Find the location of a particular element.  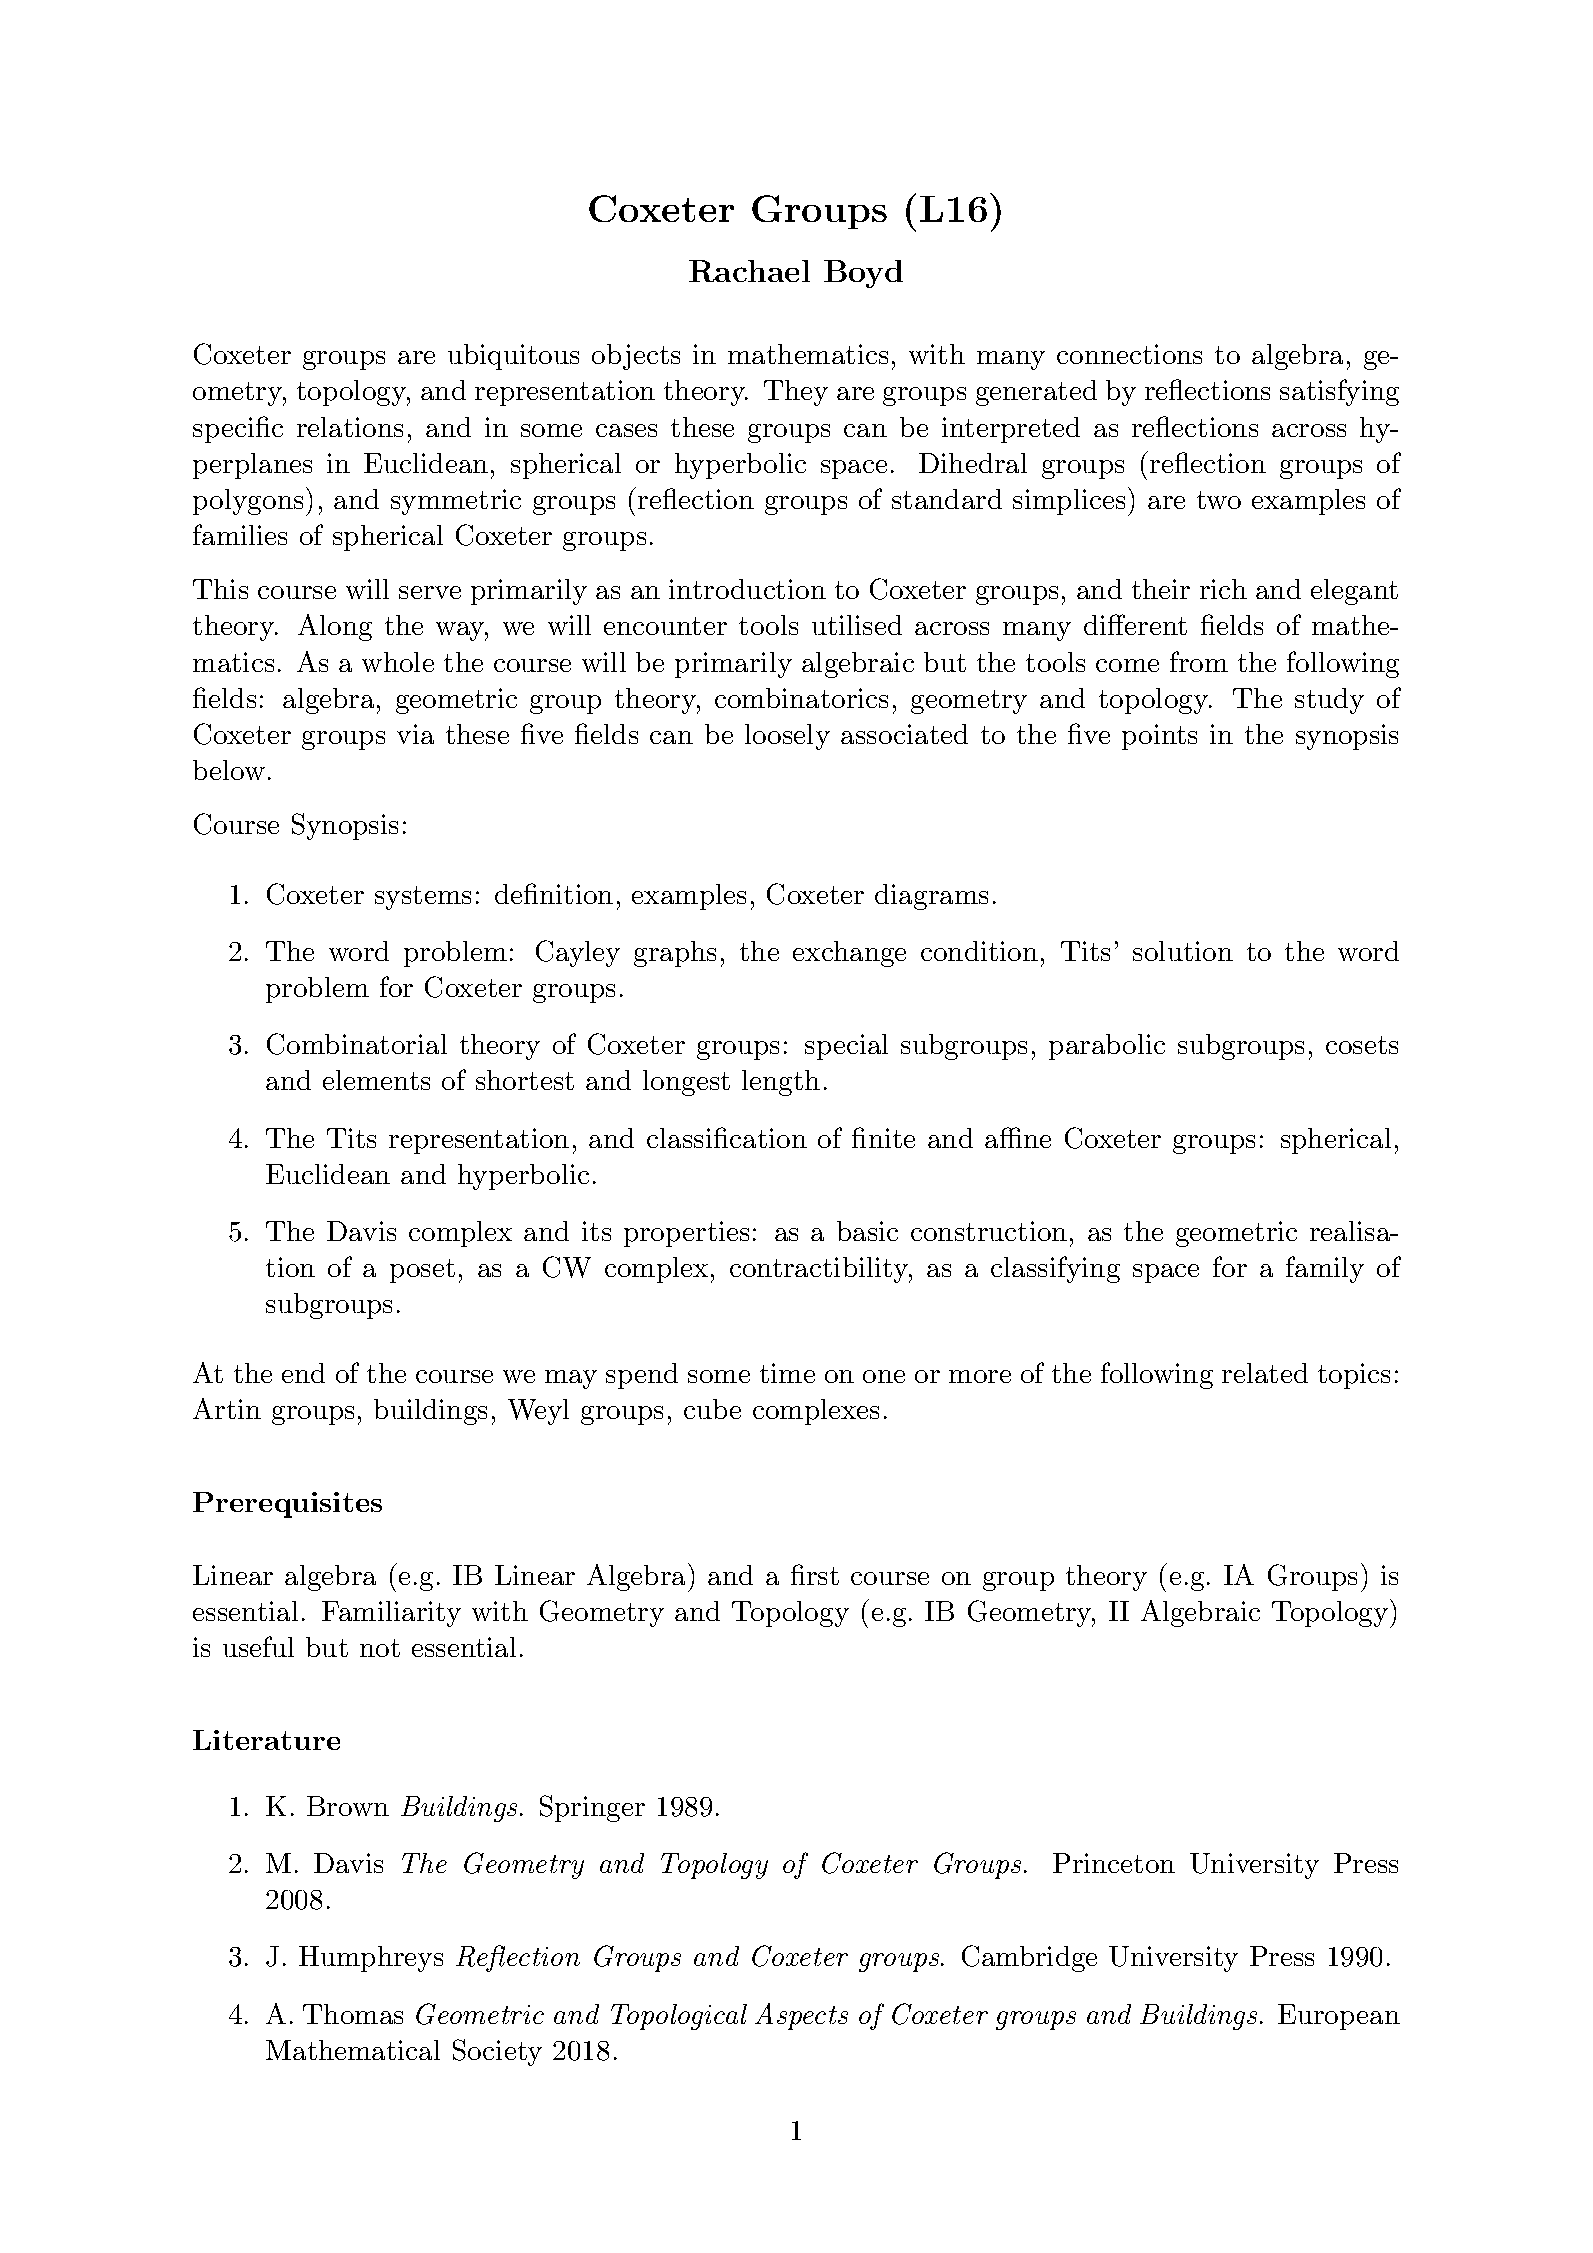

Thomas is located at coordinates (353, 2014).
